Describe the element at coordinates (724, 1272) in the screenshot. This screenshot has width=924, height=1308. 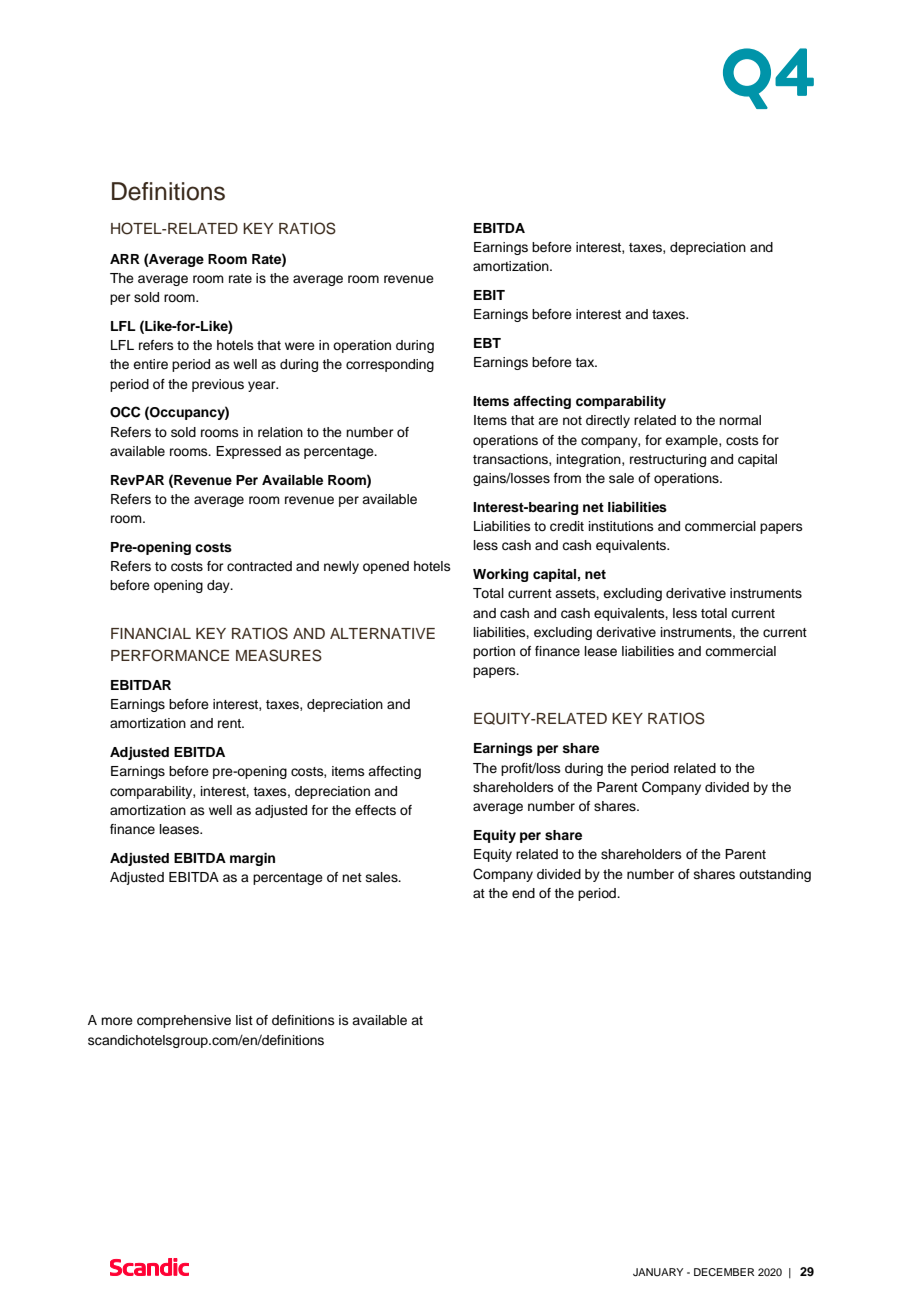
I see `DECEMBER` at that location.
